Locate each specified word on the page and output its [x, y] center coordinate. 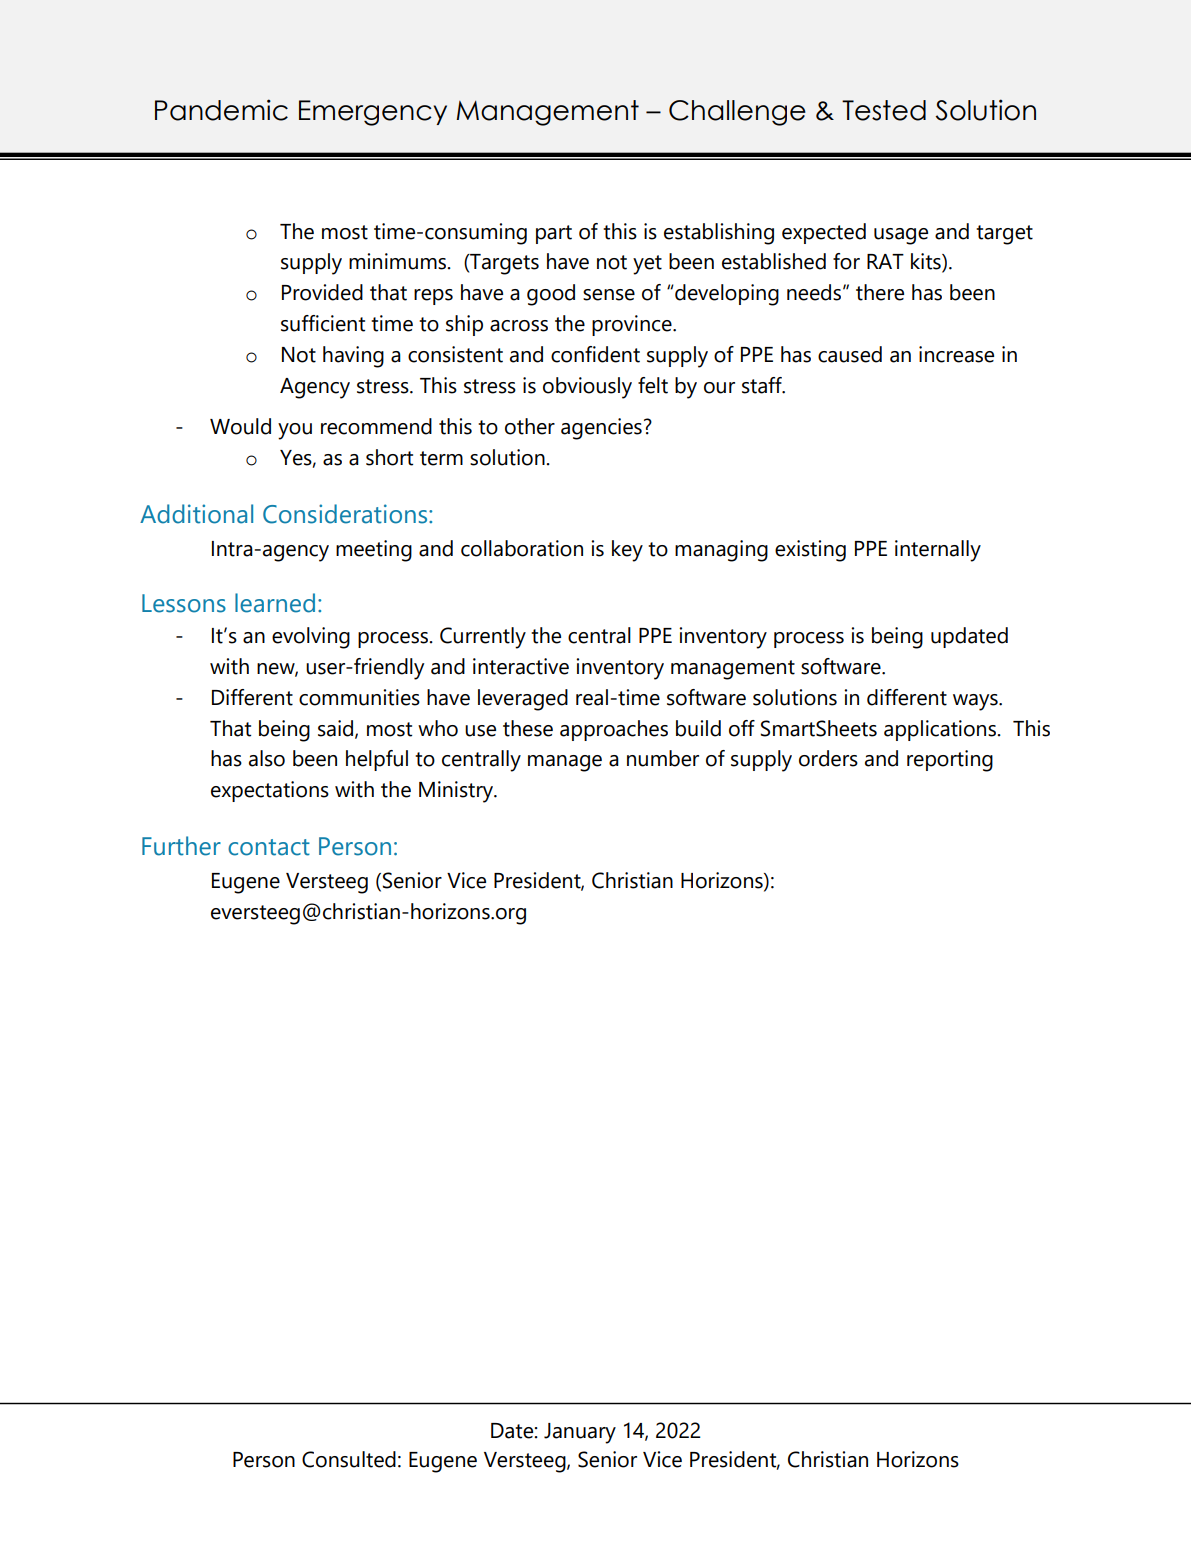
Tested [884, 110]
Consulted [349, 1459]
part [554, 234]
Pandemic [221, 110]
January [580, 1433]
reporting [950, 761]
